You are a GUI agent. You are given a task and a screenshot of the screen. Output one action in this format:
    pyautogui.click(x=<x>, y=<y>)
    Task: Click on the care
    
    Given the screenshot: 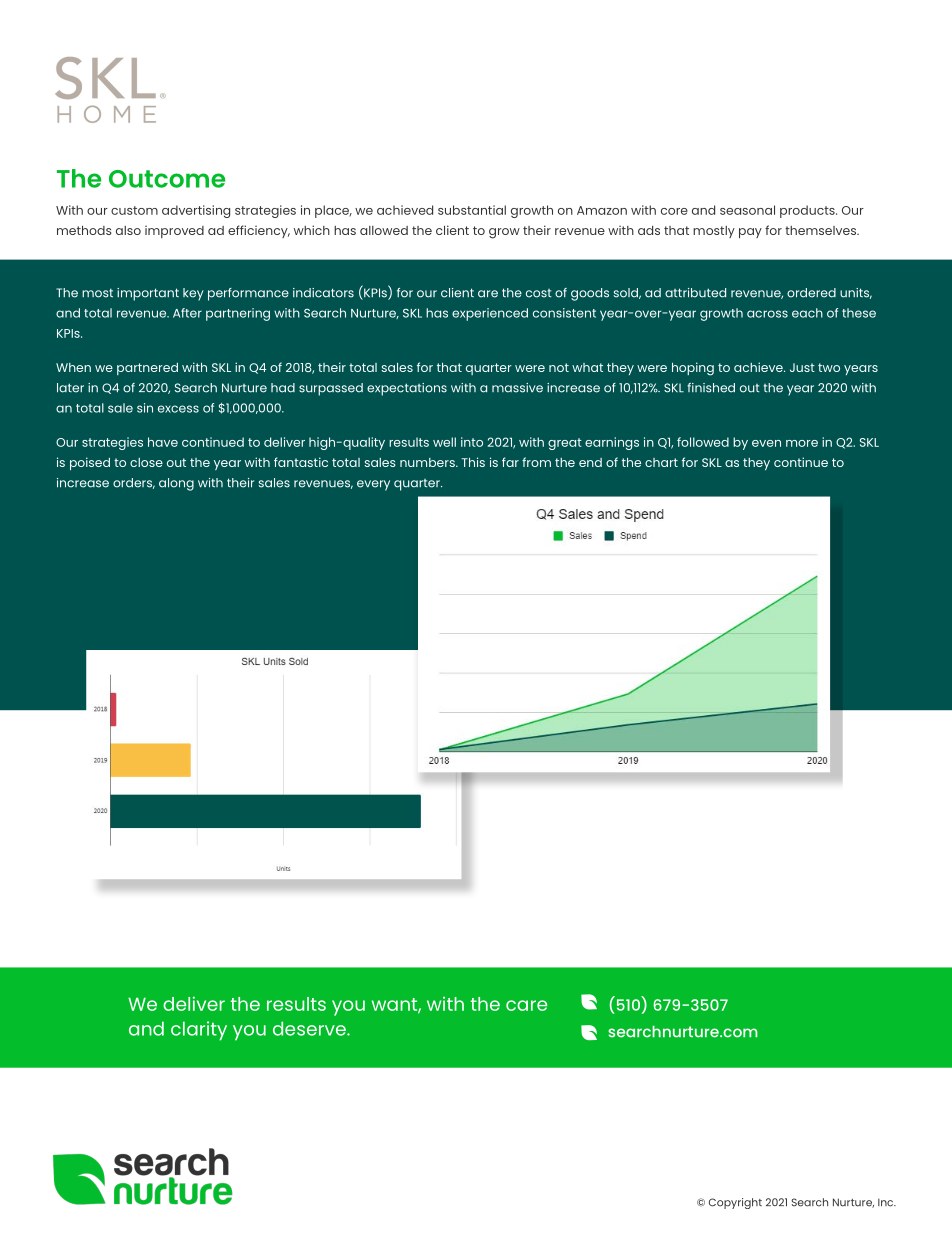 What is the action you would take?
    pyautogui.click(x=526, y=1005)
